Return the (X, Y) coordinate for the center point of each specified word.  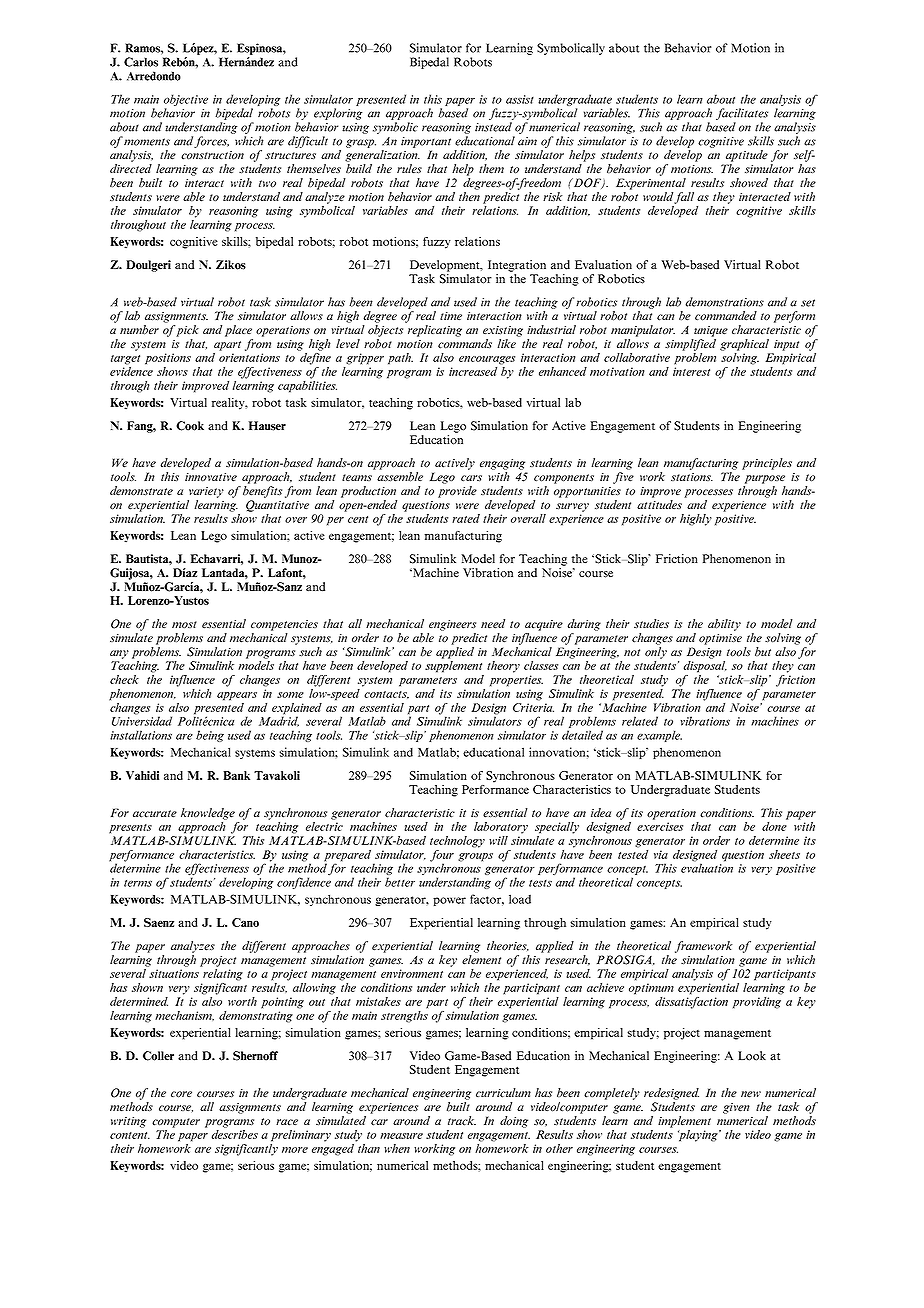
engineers (452, 625)
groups (475, 857)
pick (187, 331)
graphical (744, 345)
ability (724, 625)
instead (493, 127)
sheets (784, 854)
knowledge (208, 814)
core (181, 1094)
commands (465, 344)
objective (186, 101)
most (184, 624)
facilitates (742, 115)
